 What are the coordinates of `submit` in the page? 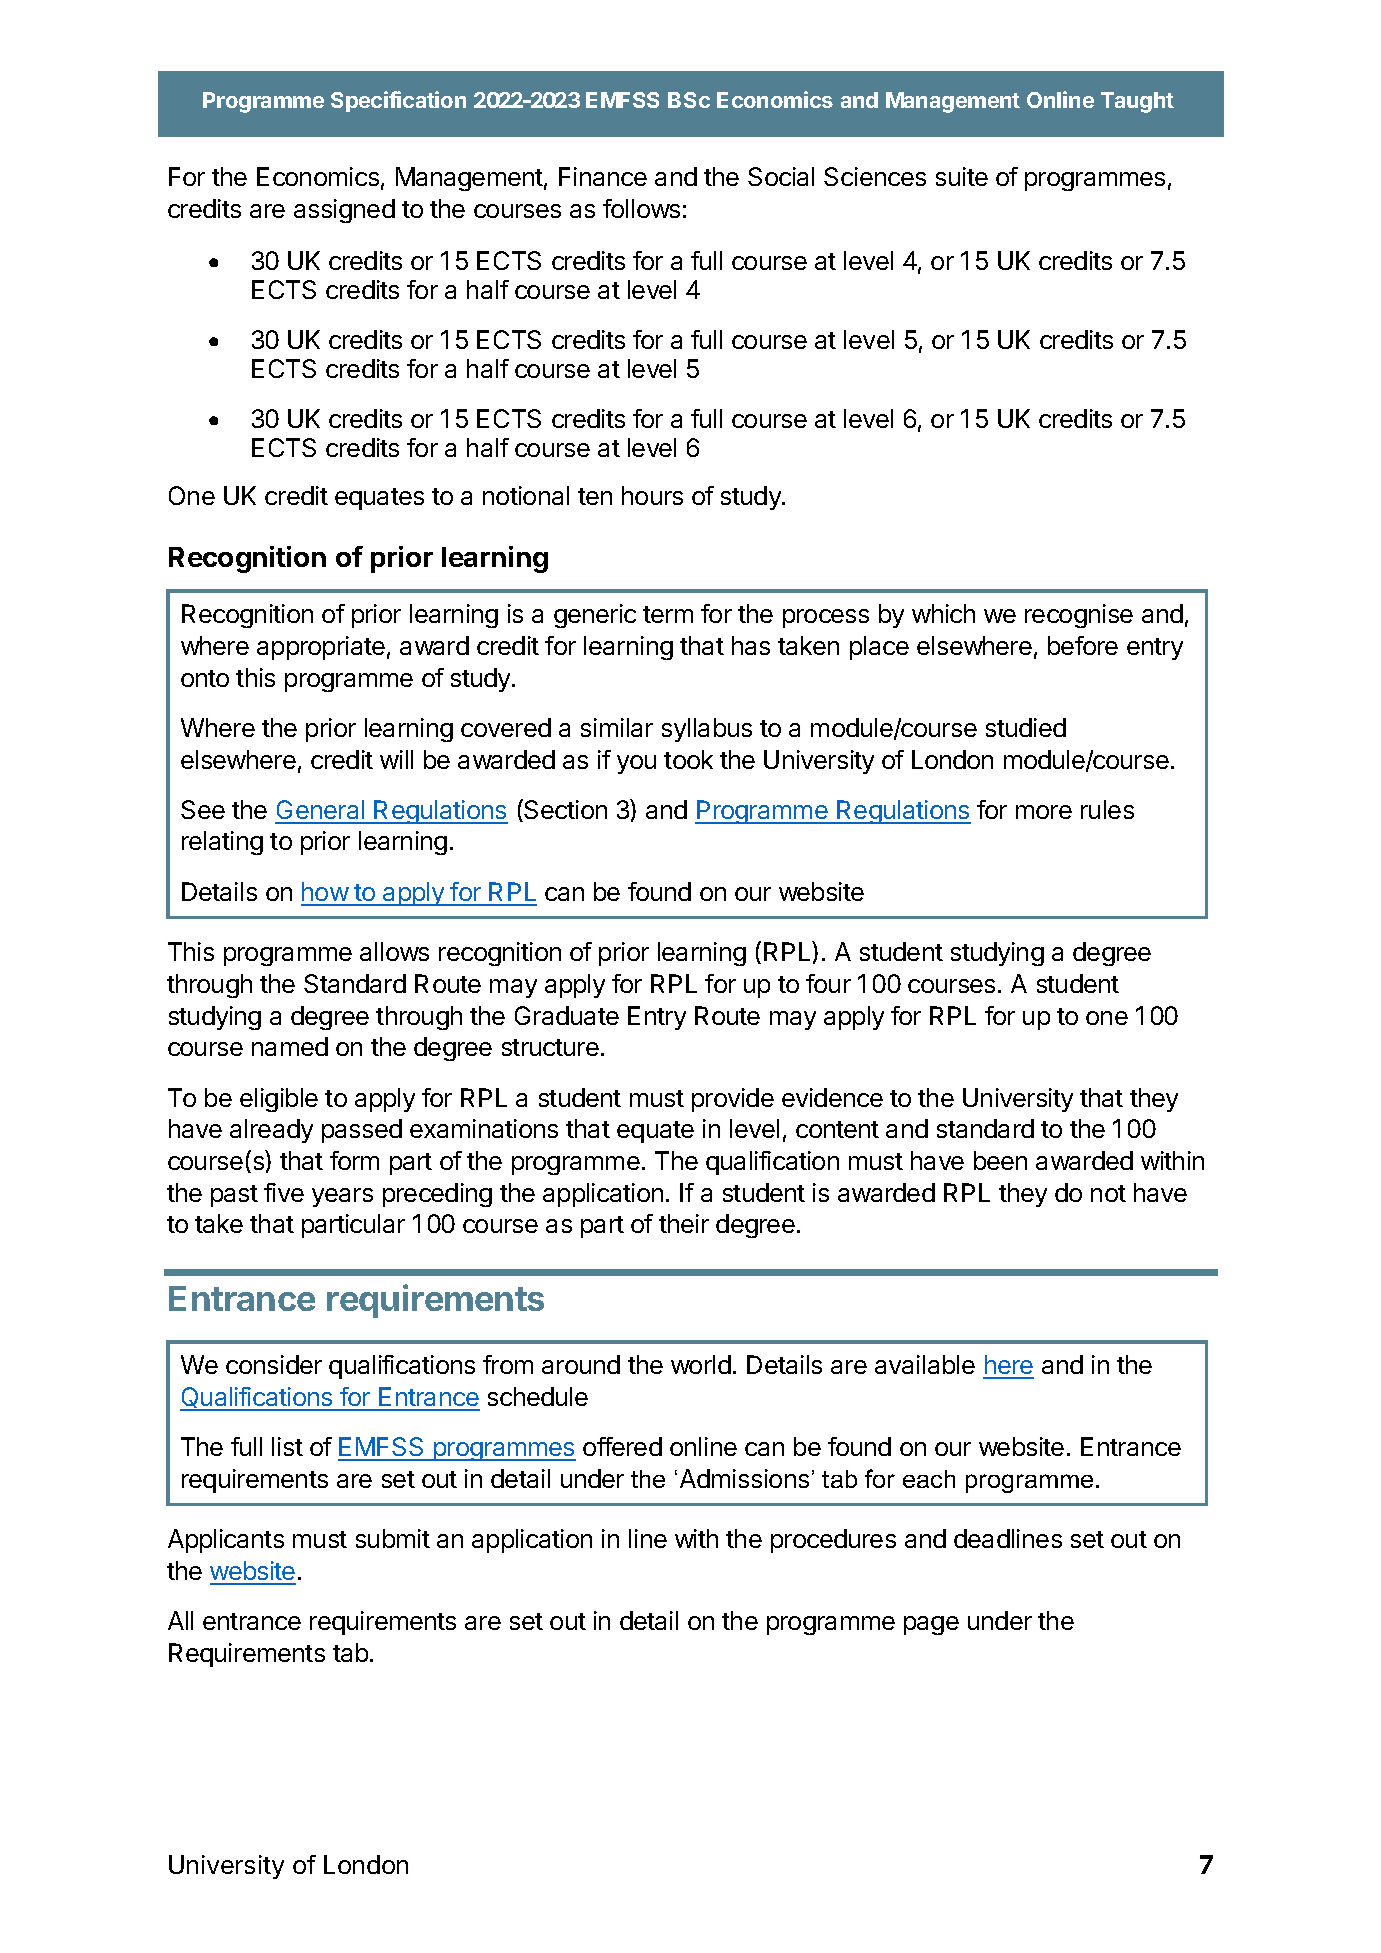 It's located at (393, 1538).
